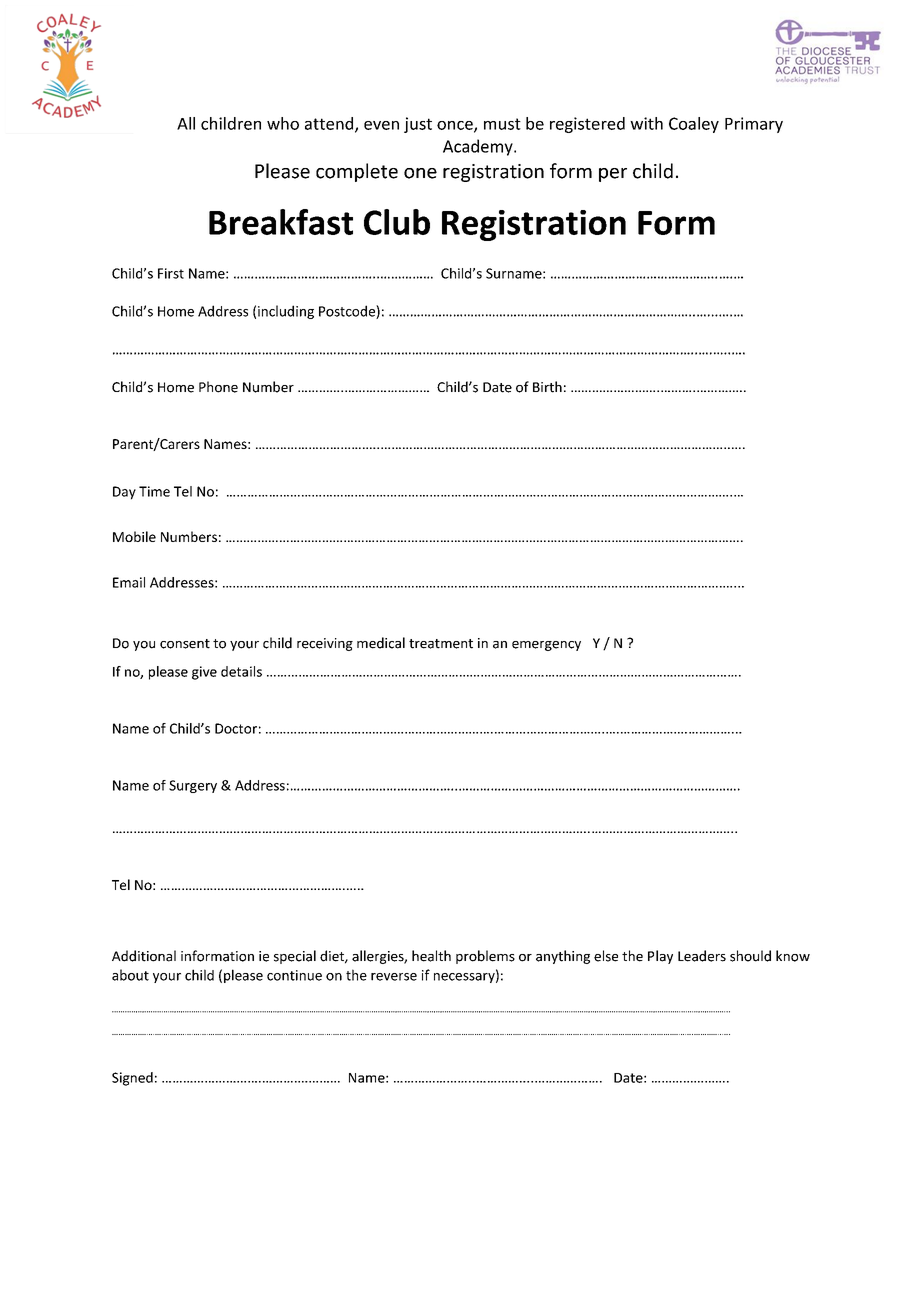  I want to click on Primary, so click(754, 125).
